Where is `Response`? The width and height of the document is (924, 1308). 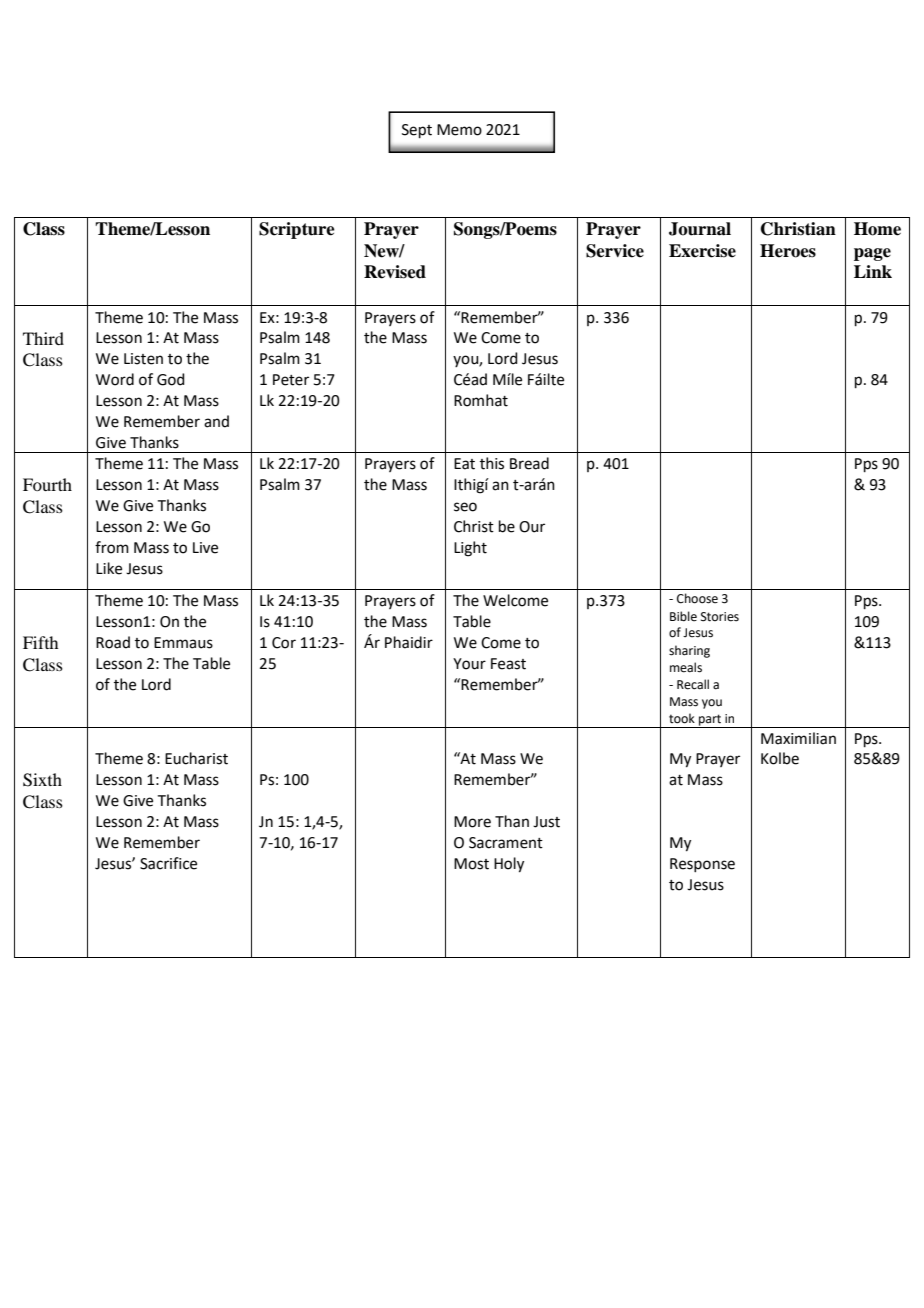 Response is located at coordinates (702, 865).
